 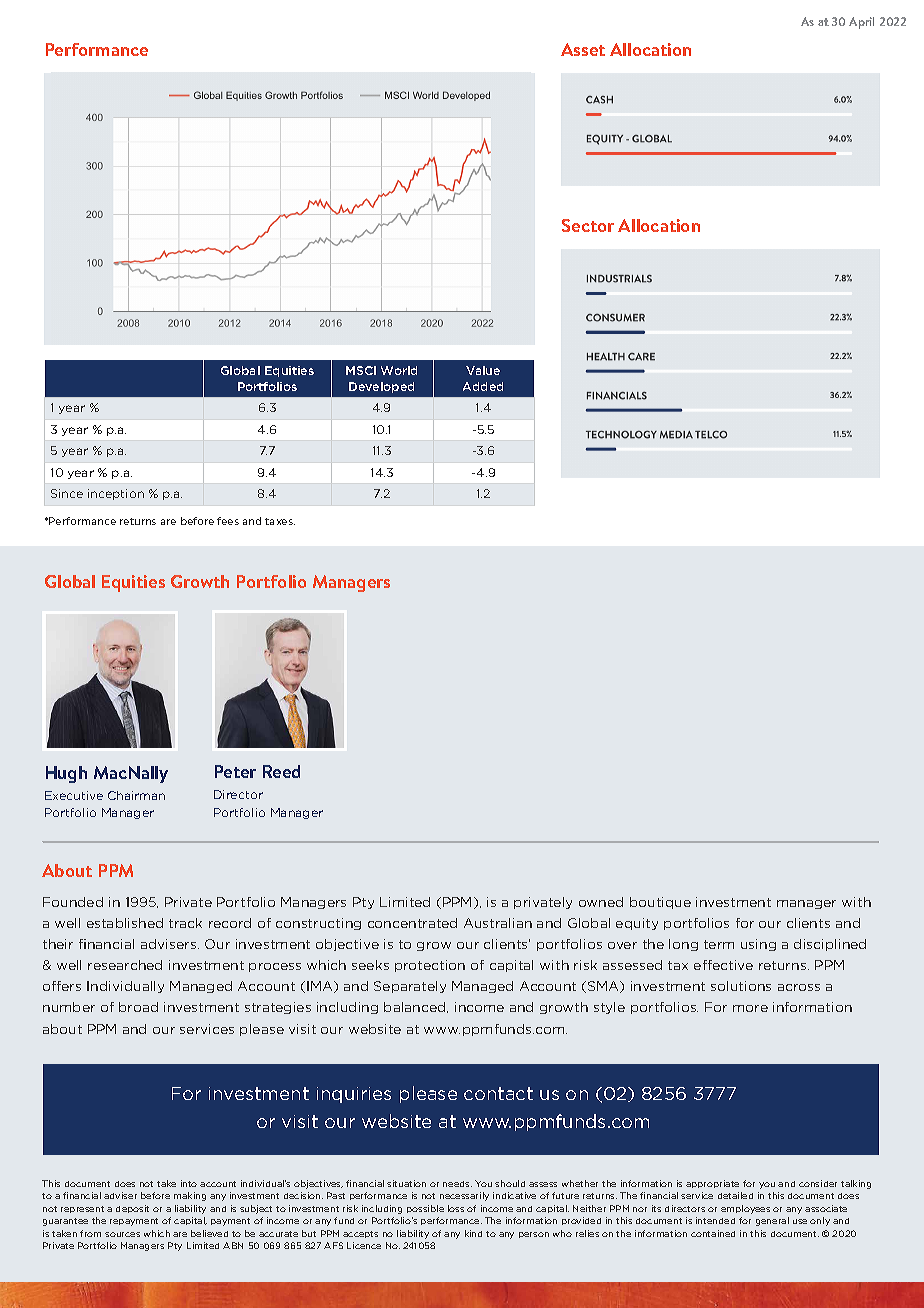 What do you see at coordinates (456, 1208) in the screenshot?
I see `loss` at bounding box center [456, 1208].
